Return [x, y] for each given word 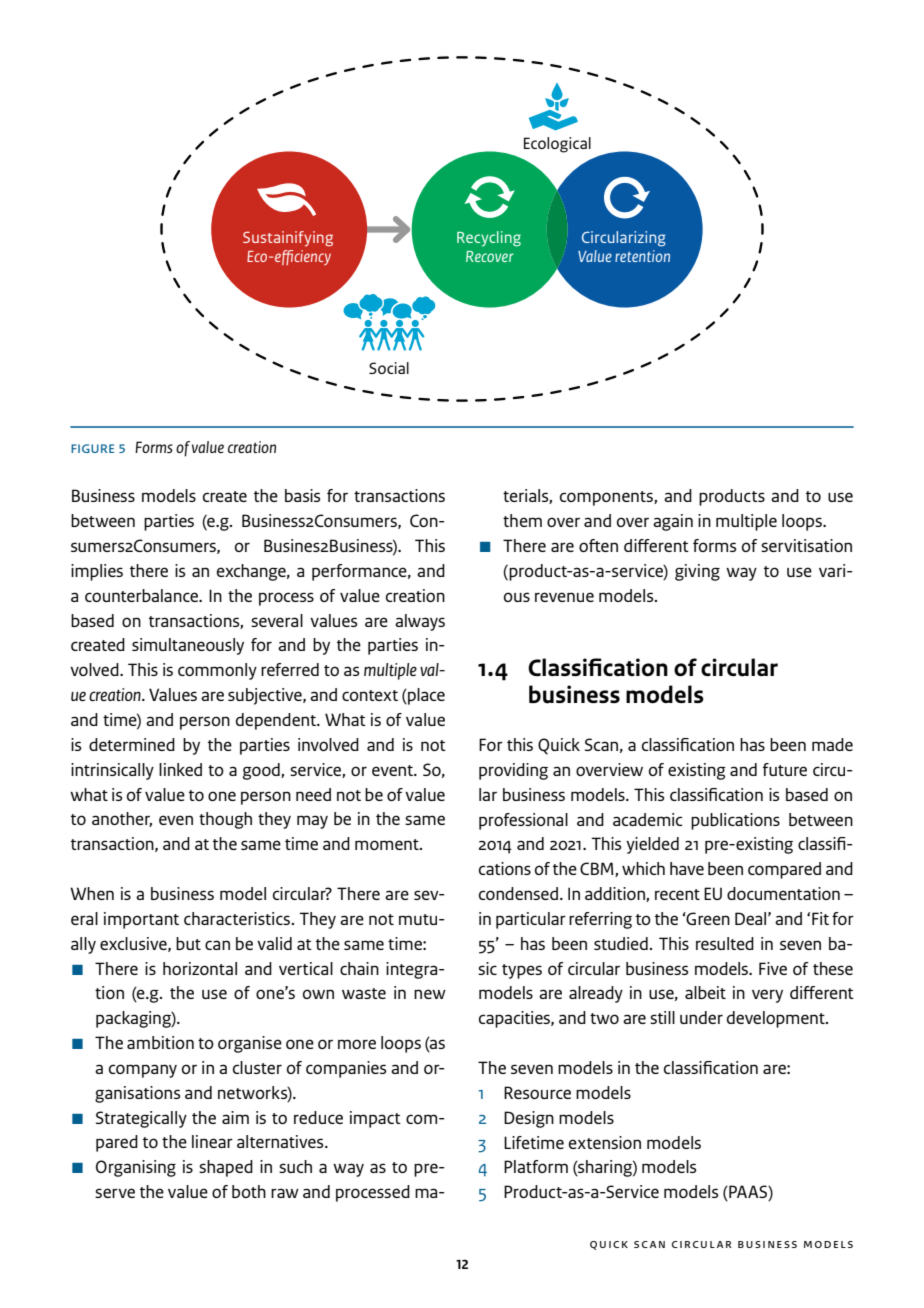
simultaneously [188, 646]
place [425, 696]
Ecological [557, 145]
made [832, 744]
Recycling [489, 239]
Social [389, 368]
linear [212, 1141]
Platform [536, 1166]
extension [605, 1142]
